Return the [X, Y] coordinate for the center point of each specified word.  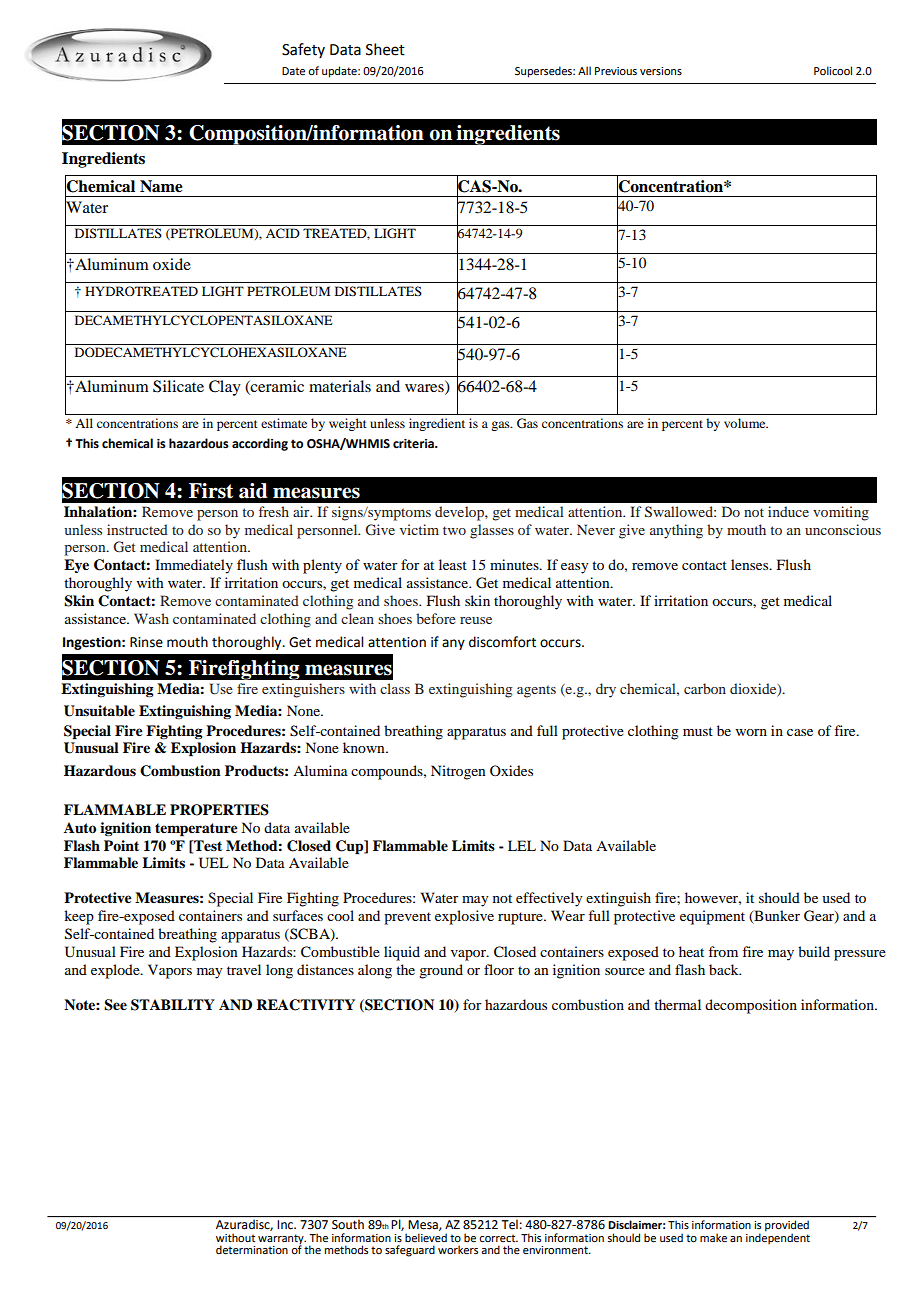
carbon [705, 688]
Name [161, 186]
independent [778, 1238]
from [723, 951]
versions [661, 71]
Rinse [146, 642]
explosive [464, 917]
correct [498, 1238]
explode [116, 971]
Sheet [385, 49]
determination [252, 1249]
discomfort [502, 642]
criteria [414, 444]
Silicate [178, 386]
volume [746, 423]
